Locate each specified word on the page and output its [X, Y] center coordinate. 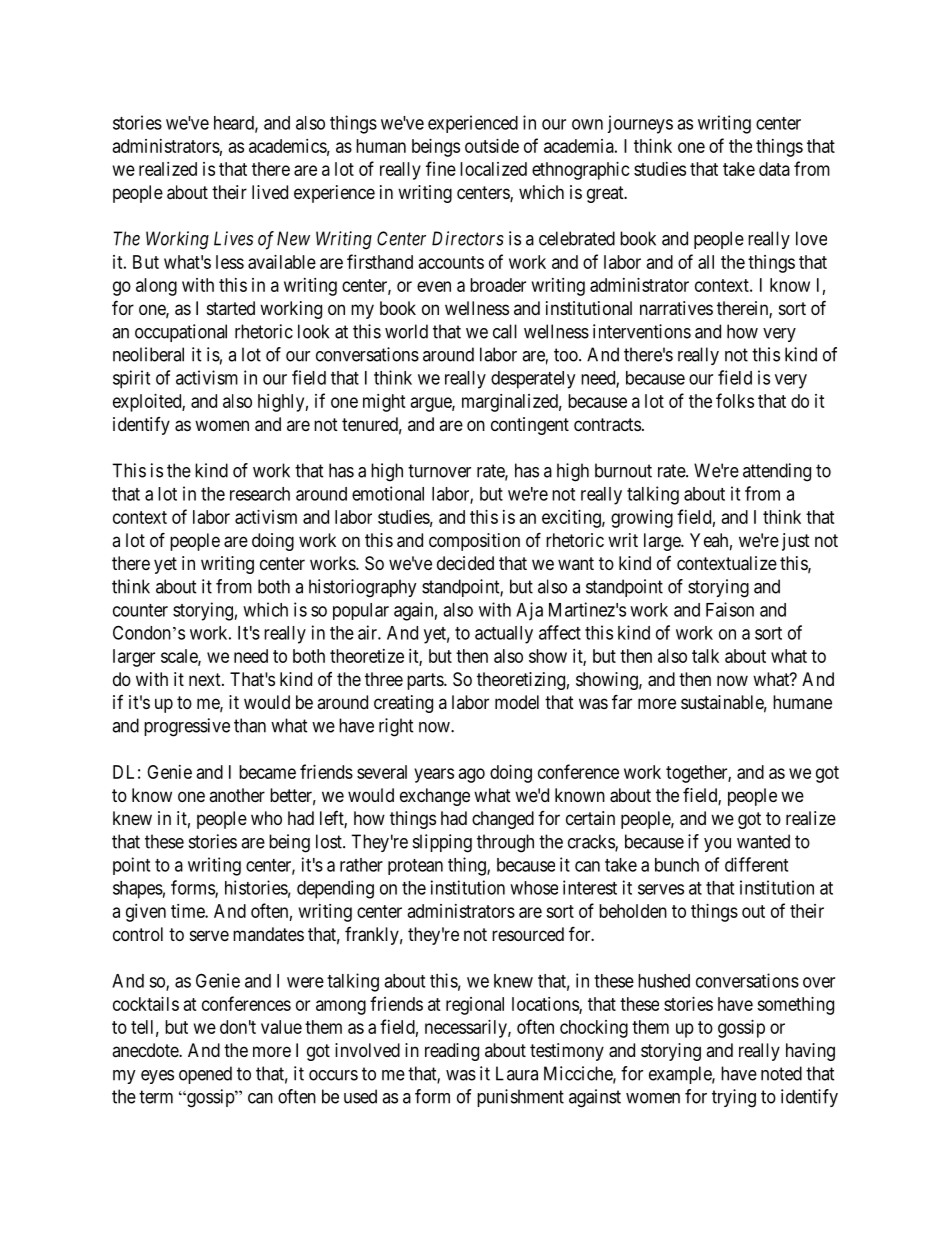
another [237, 795]
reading [452, 1052]
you [717, 845]
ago [472, 775]
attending [777, 472]
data [774, 169]
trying [734, 1098]
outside [492, 146]
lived [270, 192]
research [260, 494]
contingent [530, 426]
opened [205, 1075]
